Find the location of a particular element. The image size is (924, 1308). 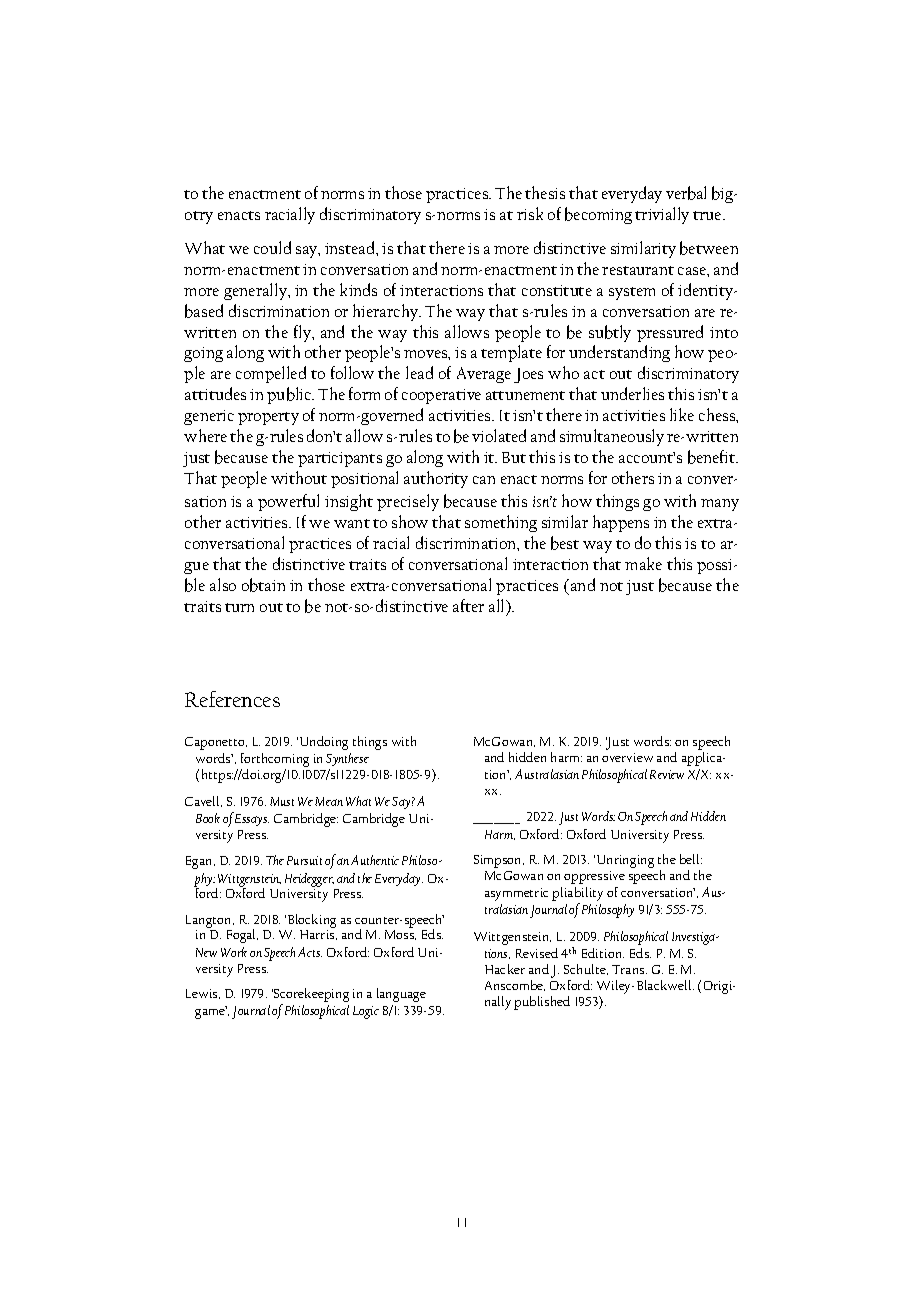

Hacker is located at coordinates (505, 969).
